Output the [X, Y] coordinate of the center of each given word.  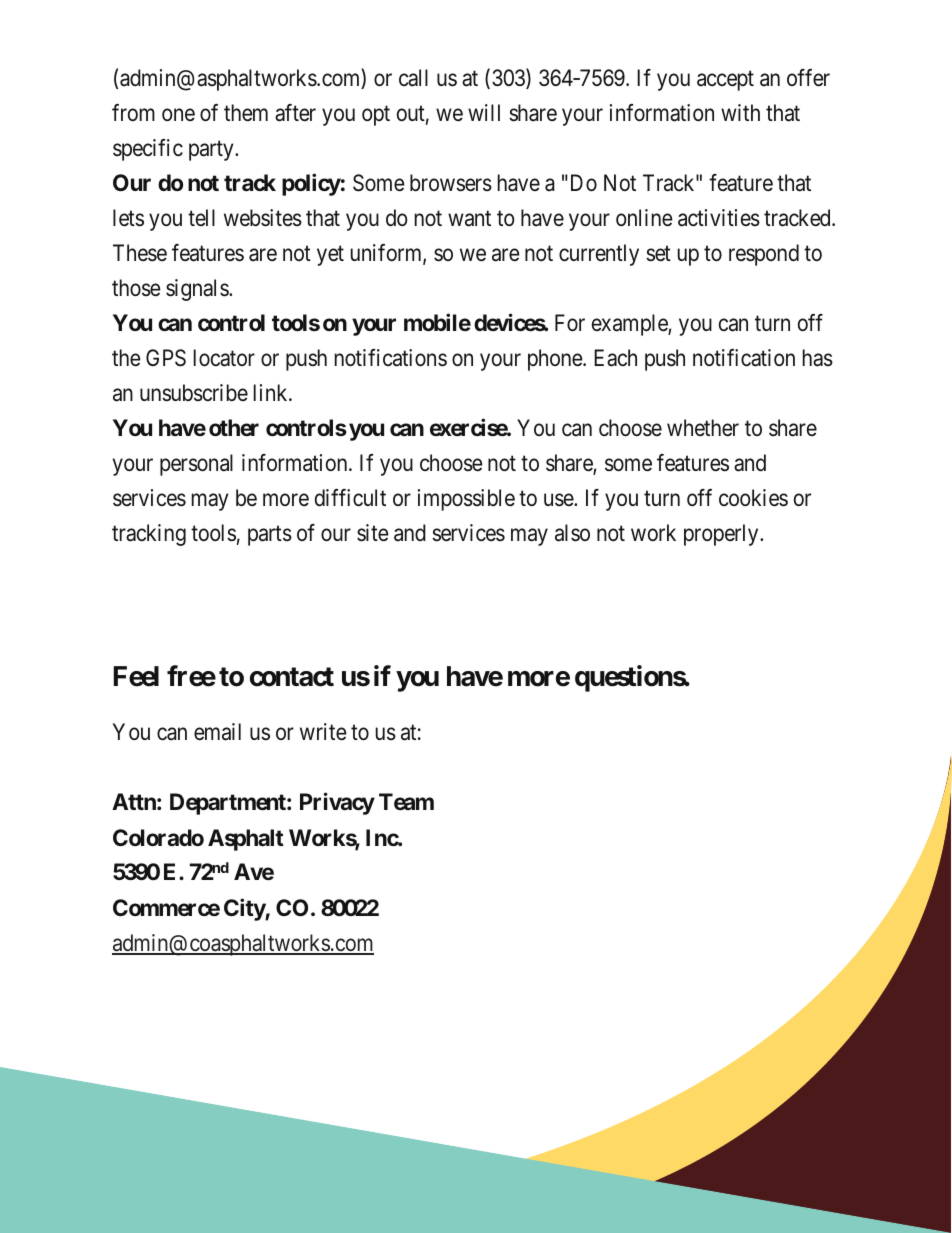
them [246, 113]
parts [270, 536]
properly [722, 535]
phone [556, 360]
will [484, 112]
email [217, 732]
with [740, 112]
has [818, 358]
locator [224, 358]
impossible [466, 500]
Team [406, 802]
